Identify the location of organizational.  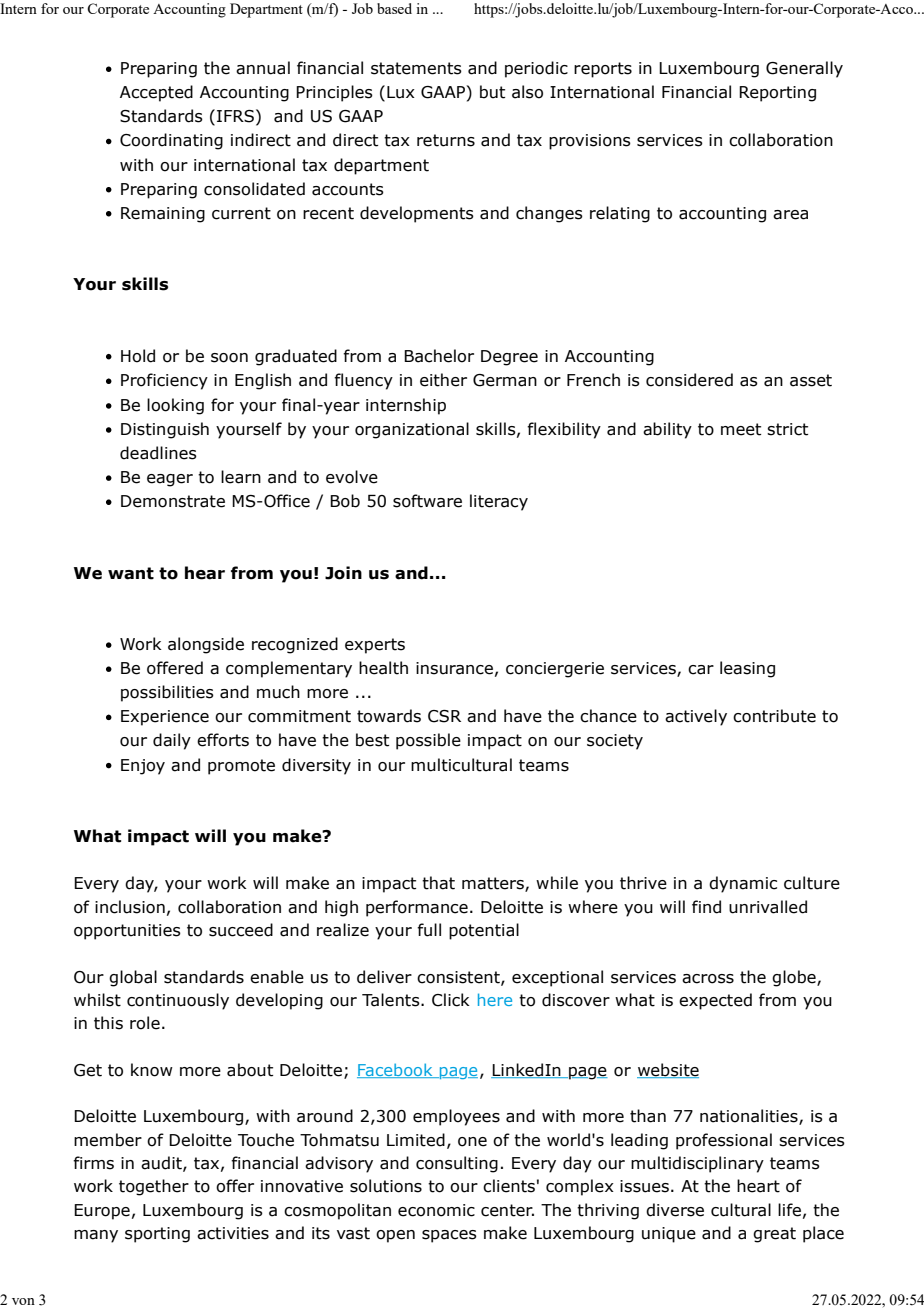
(412, 430).
